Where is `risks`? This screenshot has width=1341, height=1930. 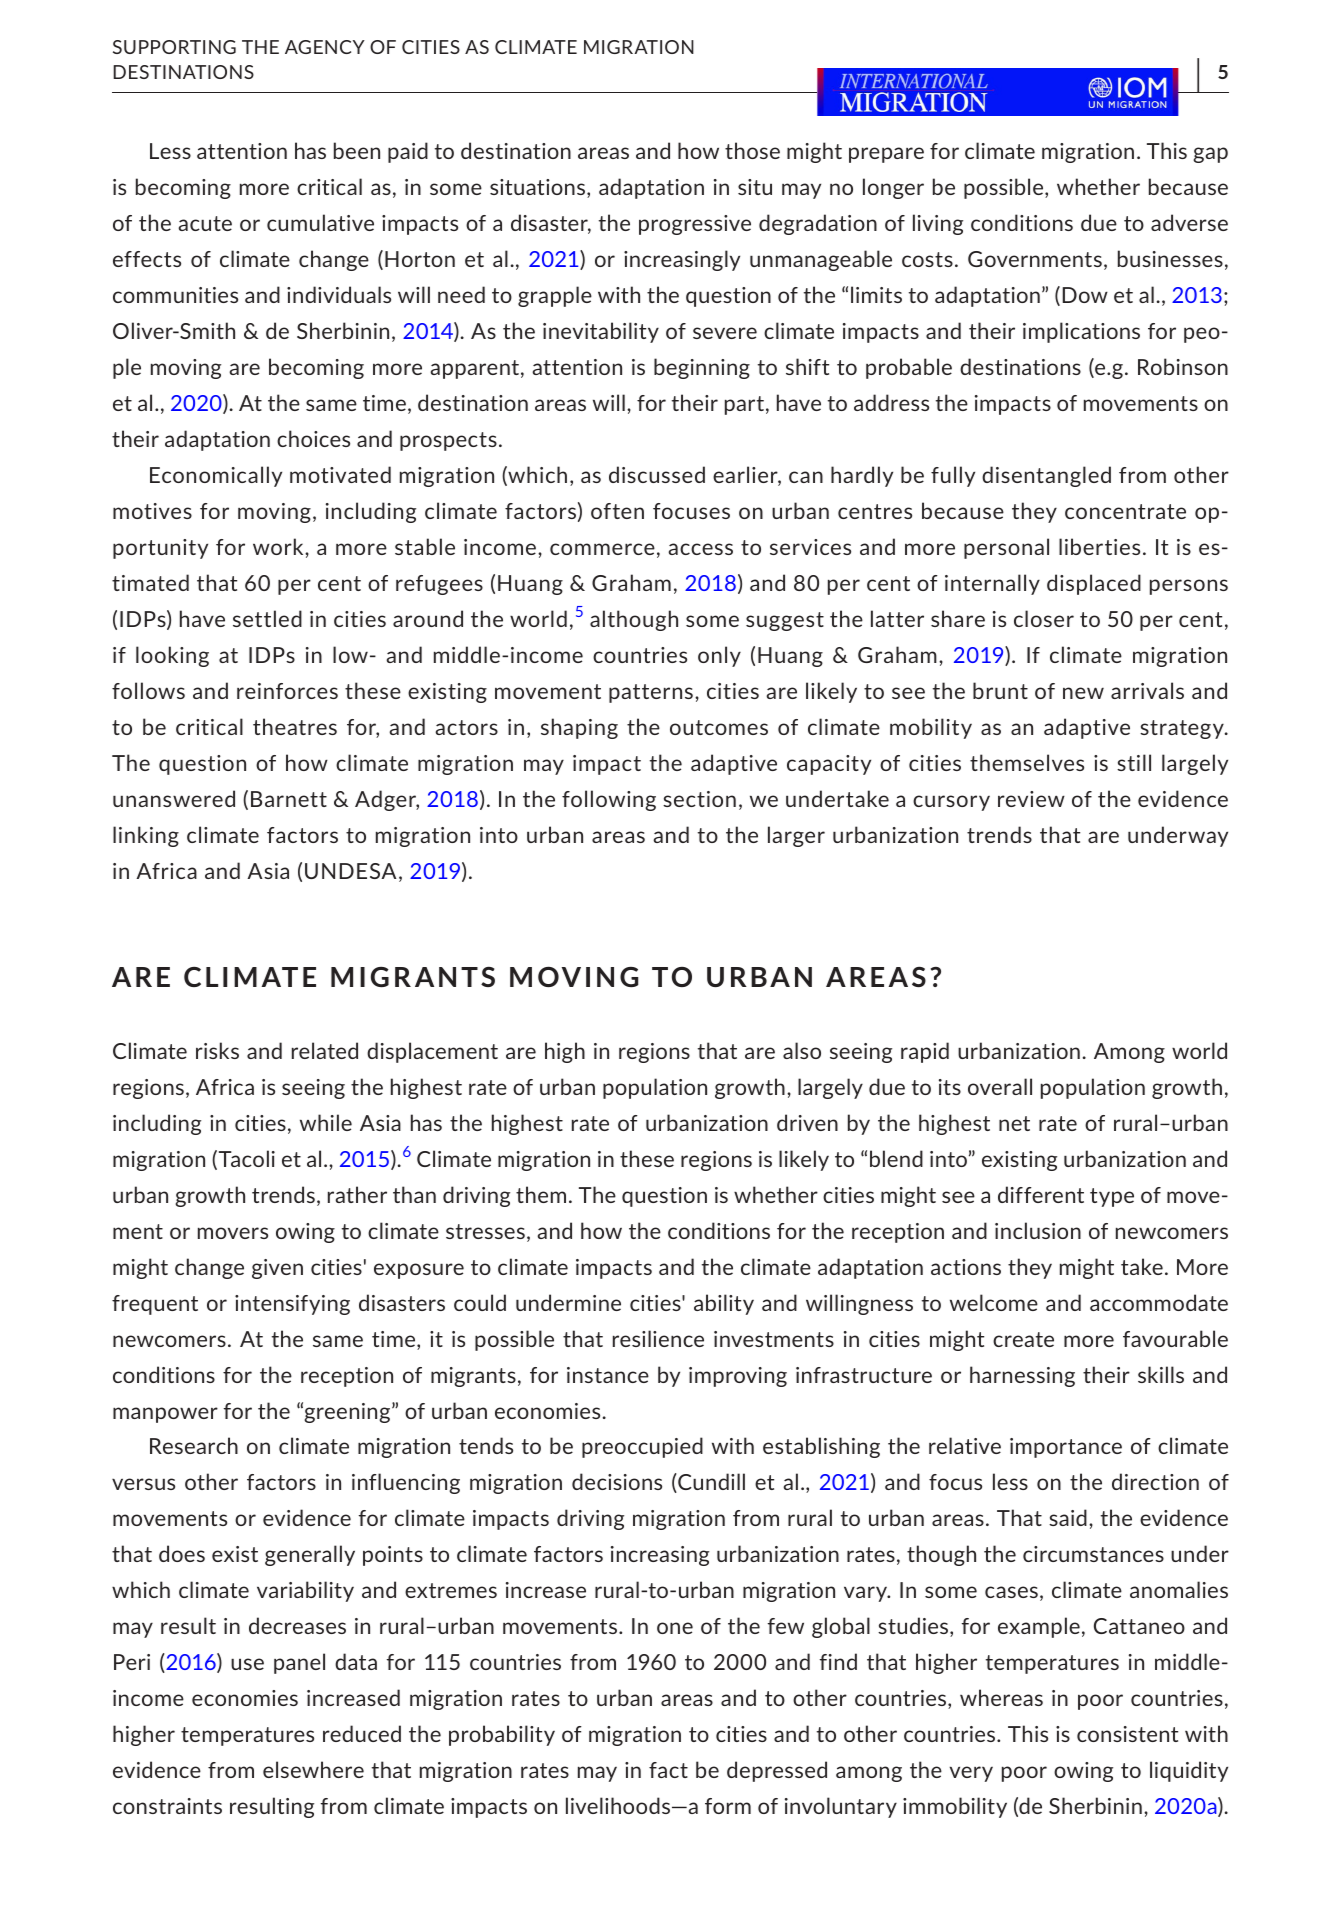
risks is located at coordinates (217, 1050).
